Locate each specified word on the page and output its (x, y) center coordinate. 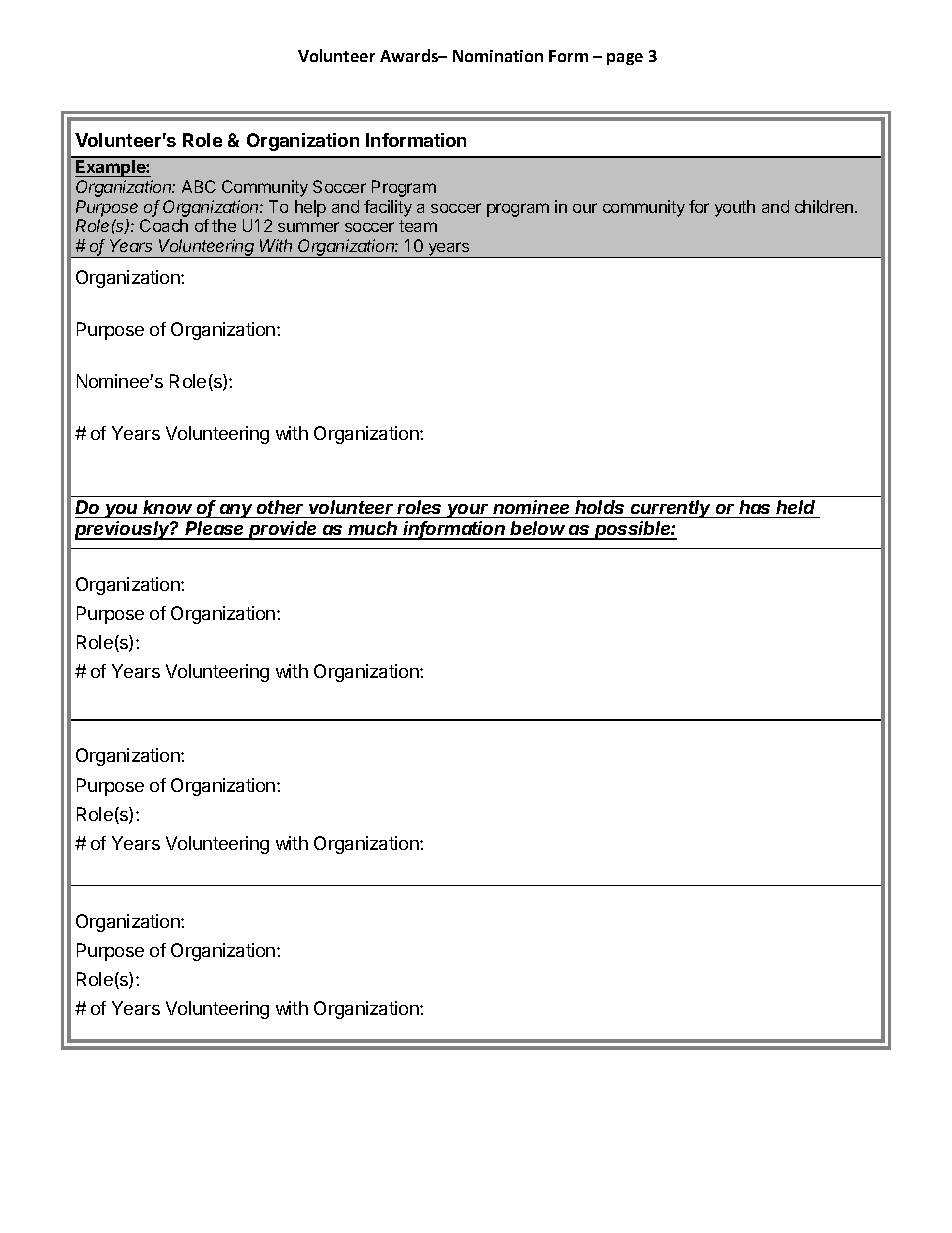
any (237, 511)
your (469, 511)
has (754, 507)
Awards (410, 55)
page (625, 59)
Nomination (498, 56)
